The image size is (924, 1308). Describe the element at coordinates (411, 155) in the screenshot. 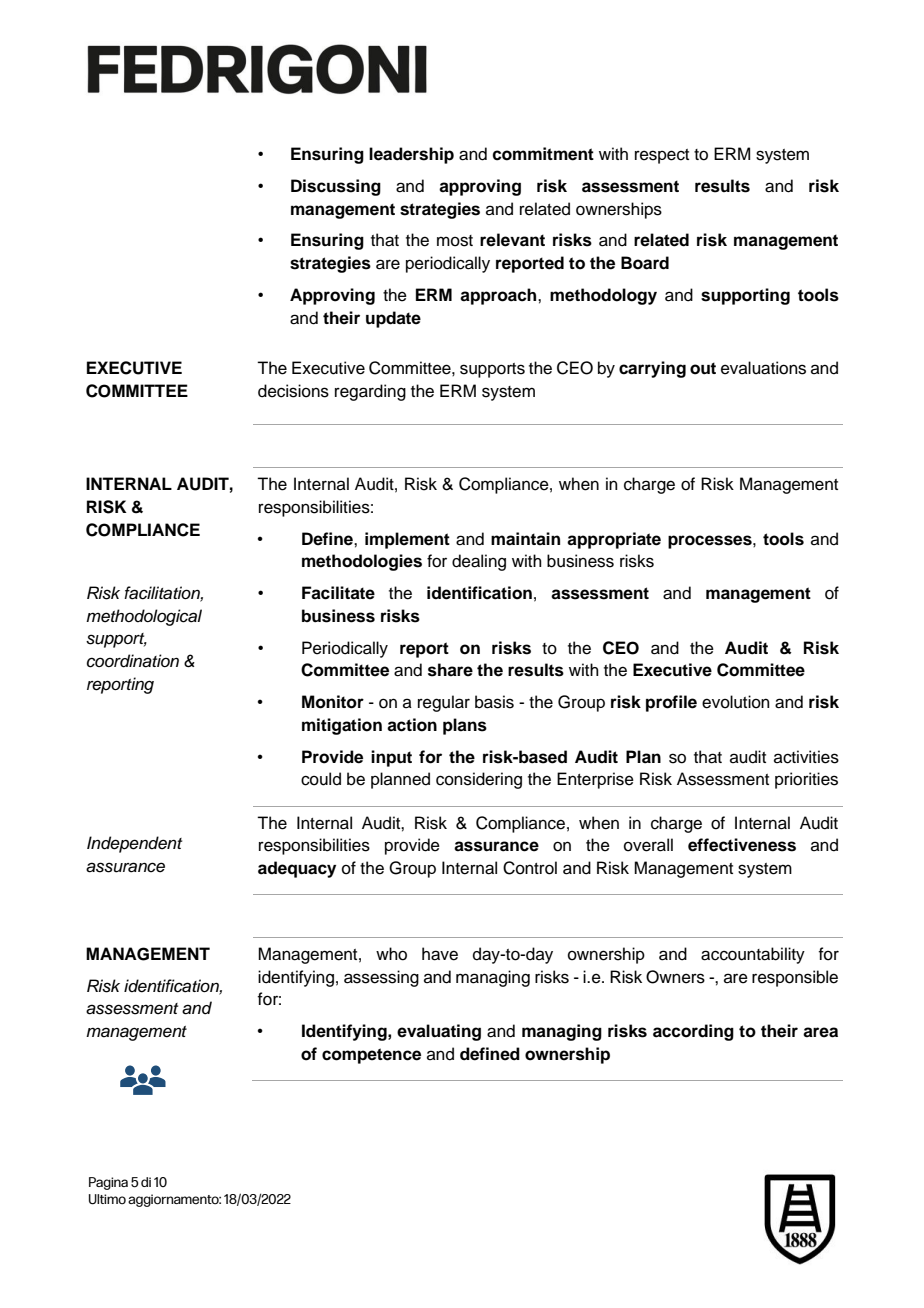

I see `leadership` at that location.
